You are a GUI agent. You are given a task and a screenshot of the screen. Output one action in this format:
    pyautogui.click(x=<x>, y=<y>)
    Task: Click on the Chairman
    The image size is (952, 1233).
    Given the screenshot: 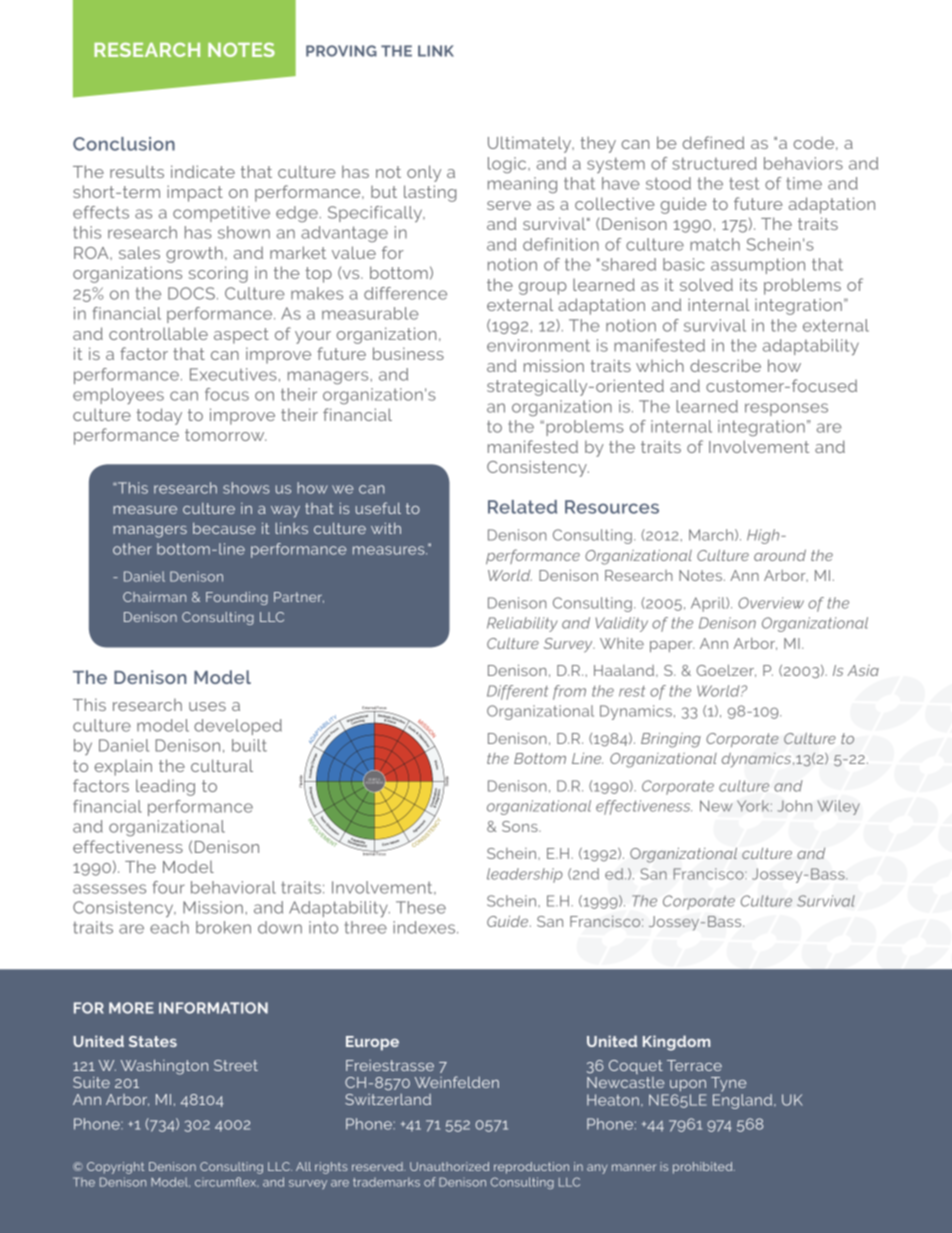 What is the action you would take?
    pyautogui.click(x=154, y=597)
